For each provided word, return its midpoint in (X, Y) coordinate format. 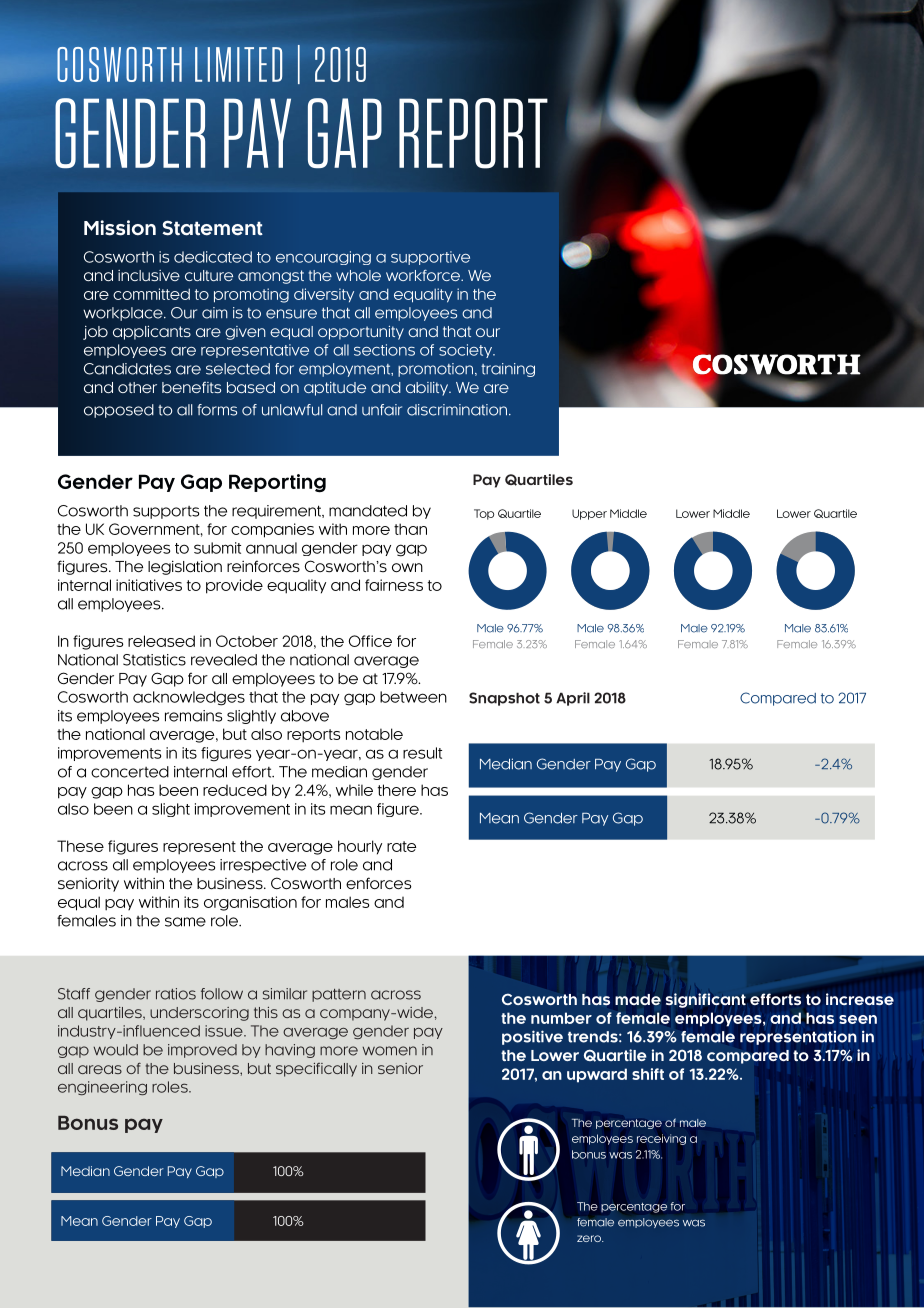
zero (590, 1238)
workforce (424, 275)
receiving (661, 1139)
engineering (102, 1088)
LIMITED (239, 64)
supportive (430, 258)
